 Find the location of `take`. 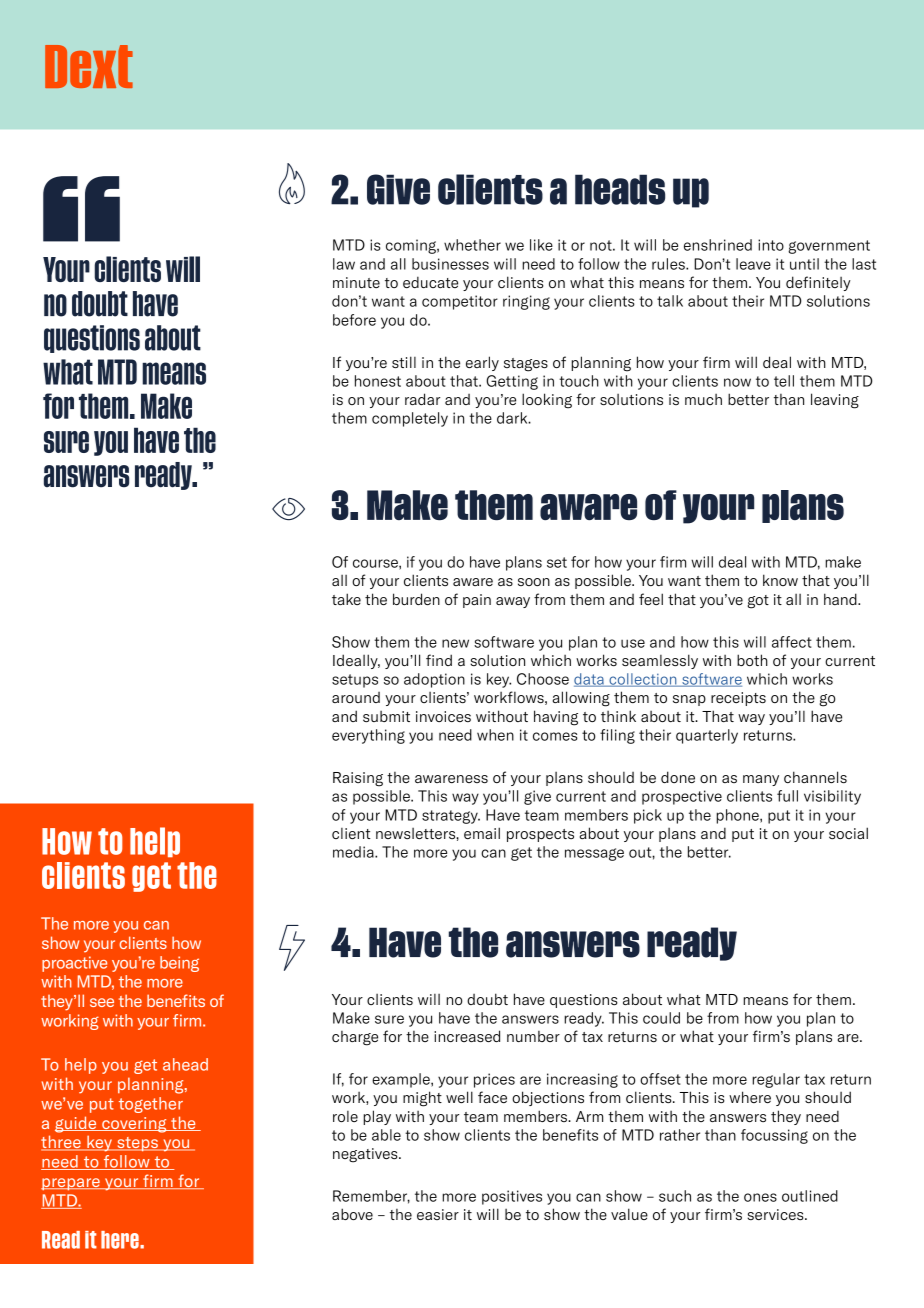

take is located at coordinates (346, 599).
